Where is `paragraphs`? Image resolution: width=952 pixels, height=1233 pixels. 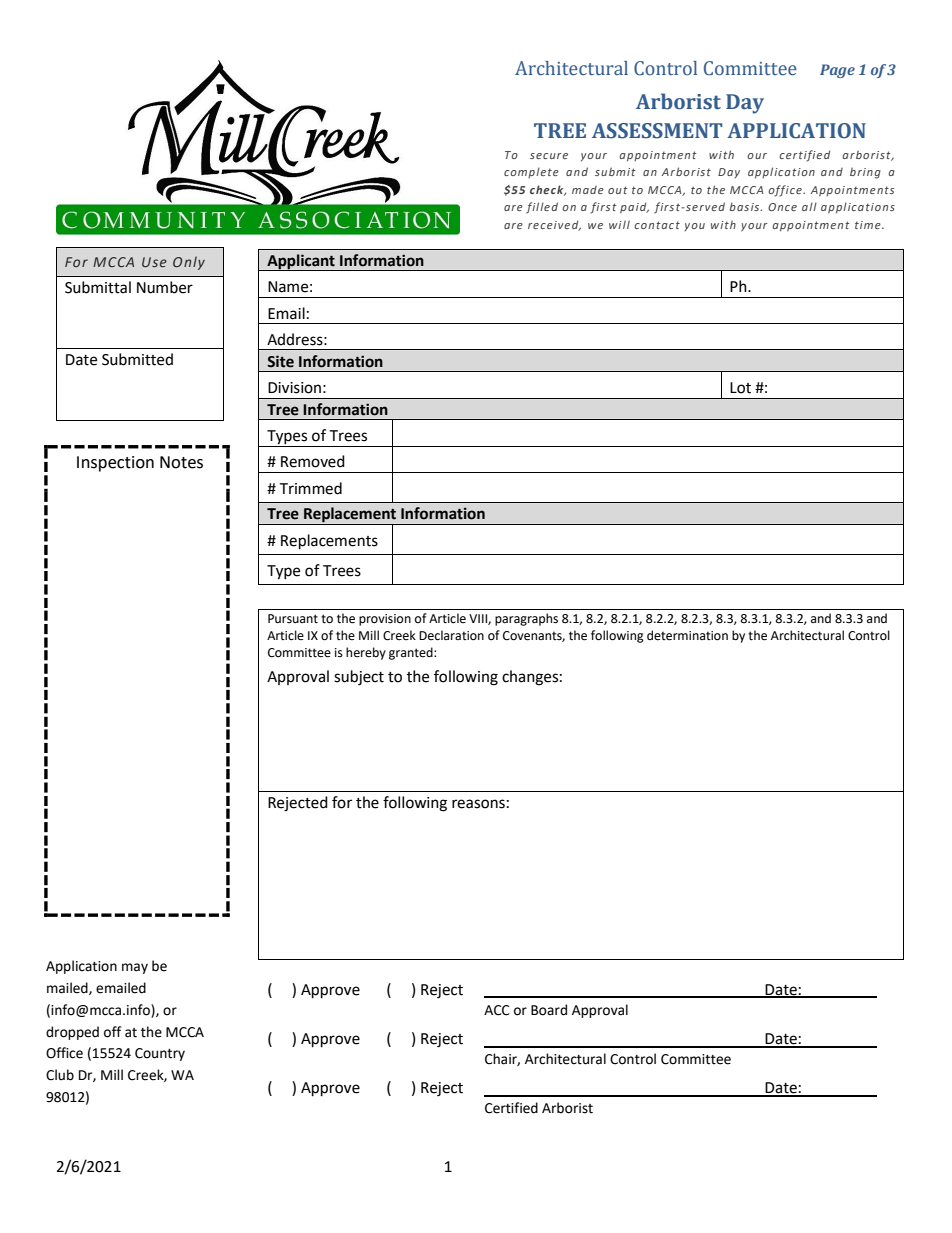 paragraphs is located at coordinates (526, 619).
